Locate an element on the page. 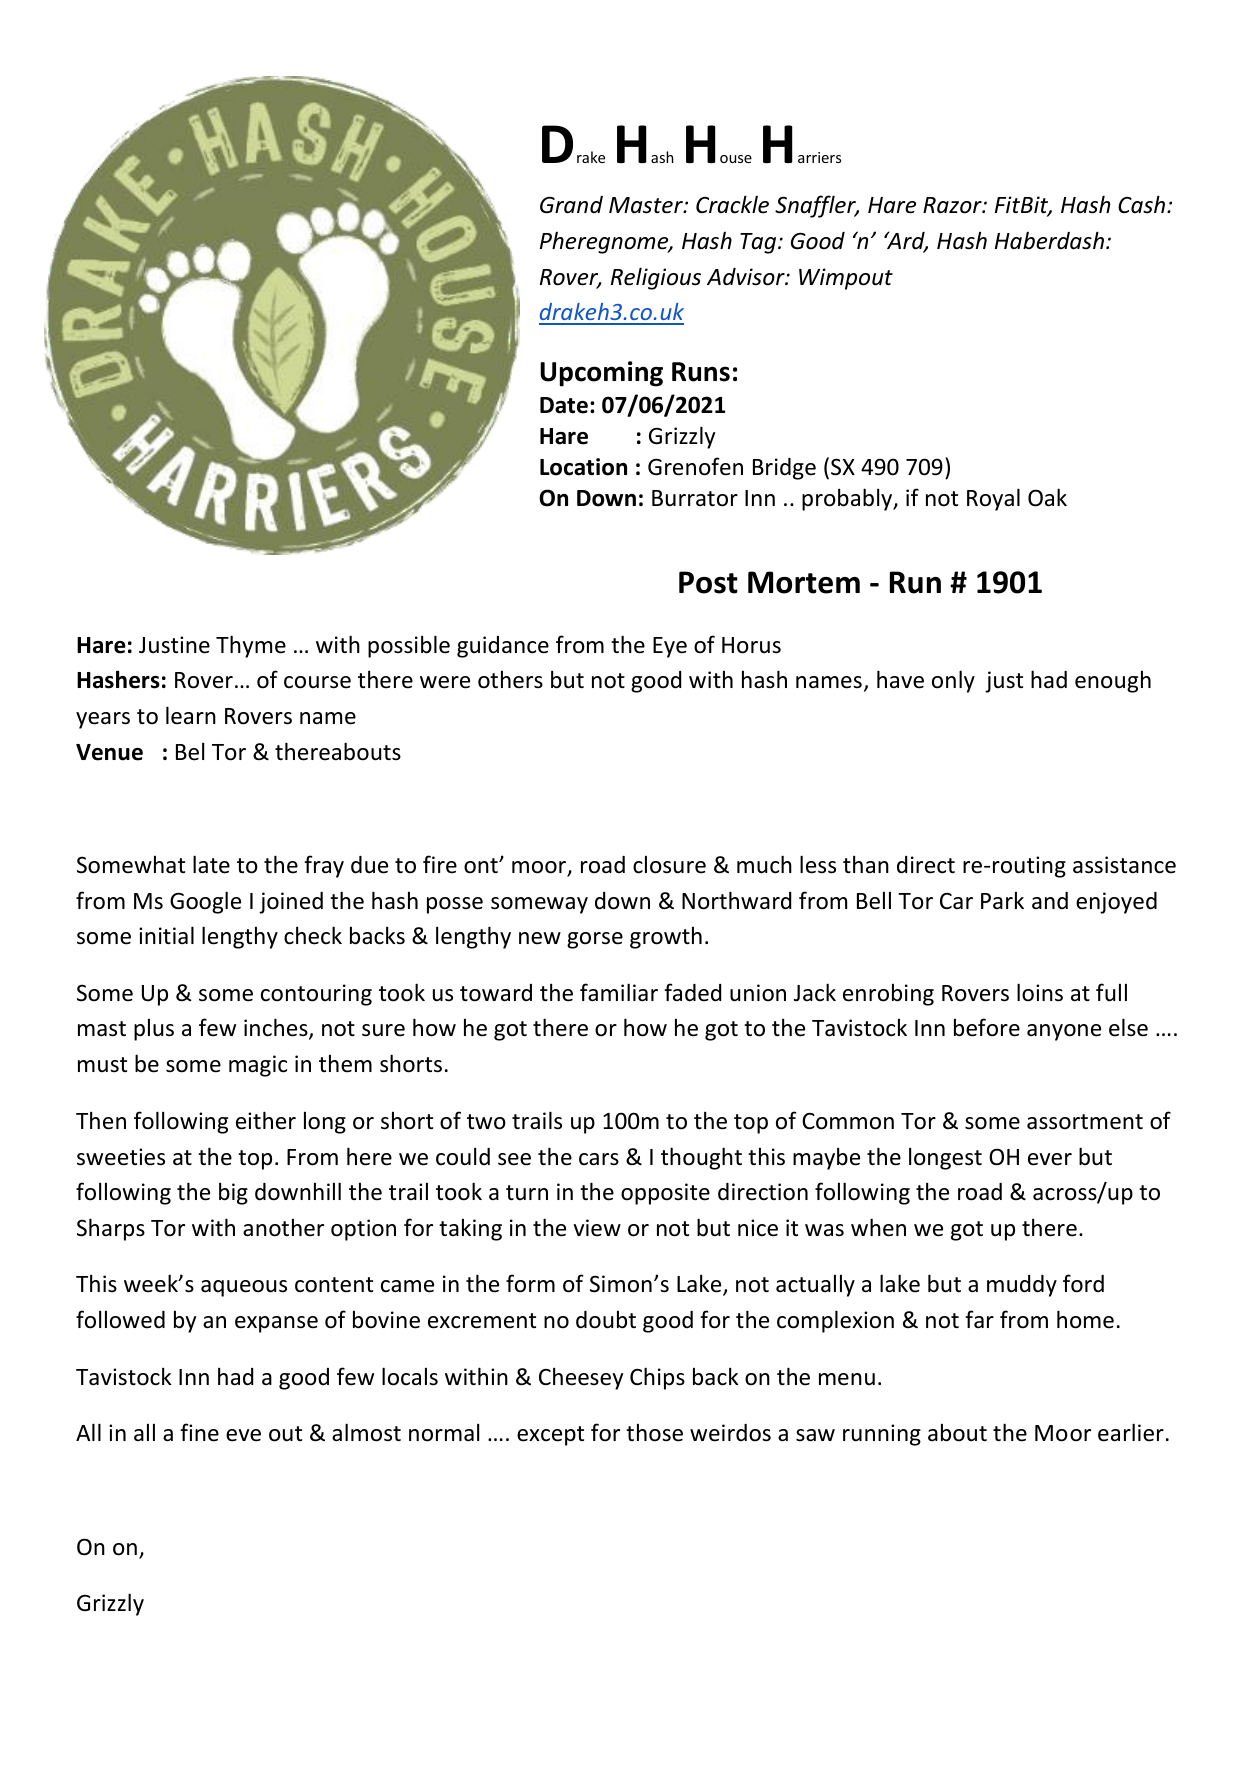  Religious is located at coordinates (656, 278).
